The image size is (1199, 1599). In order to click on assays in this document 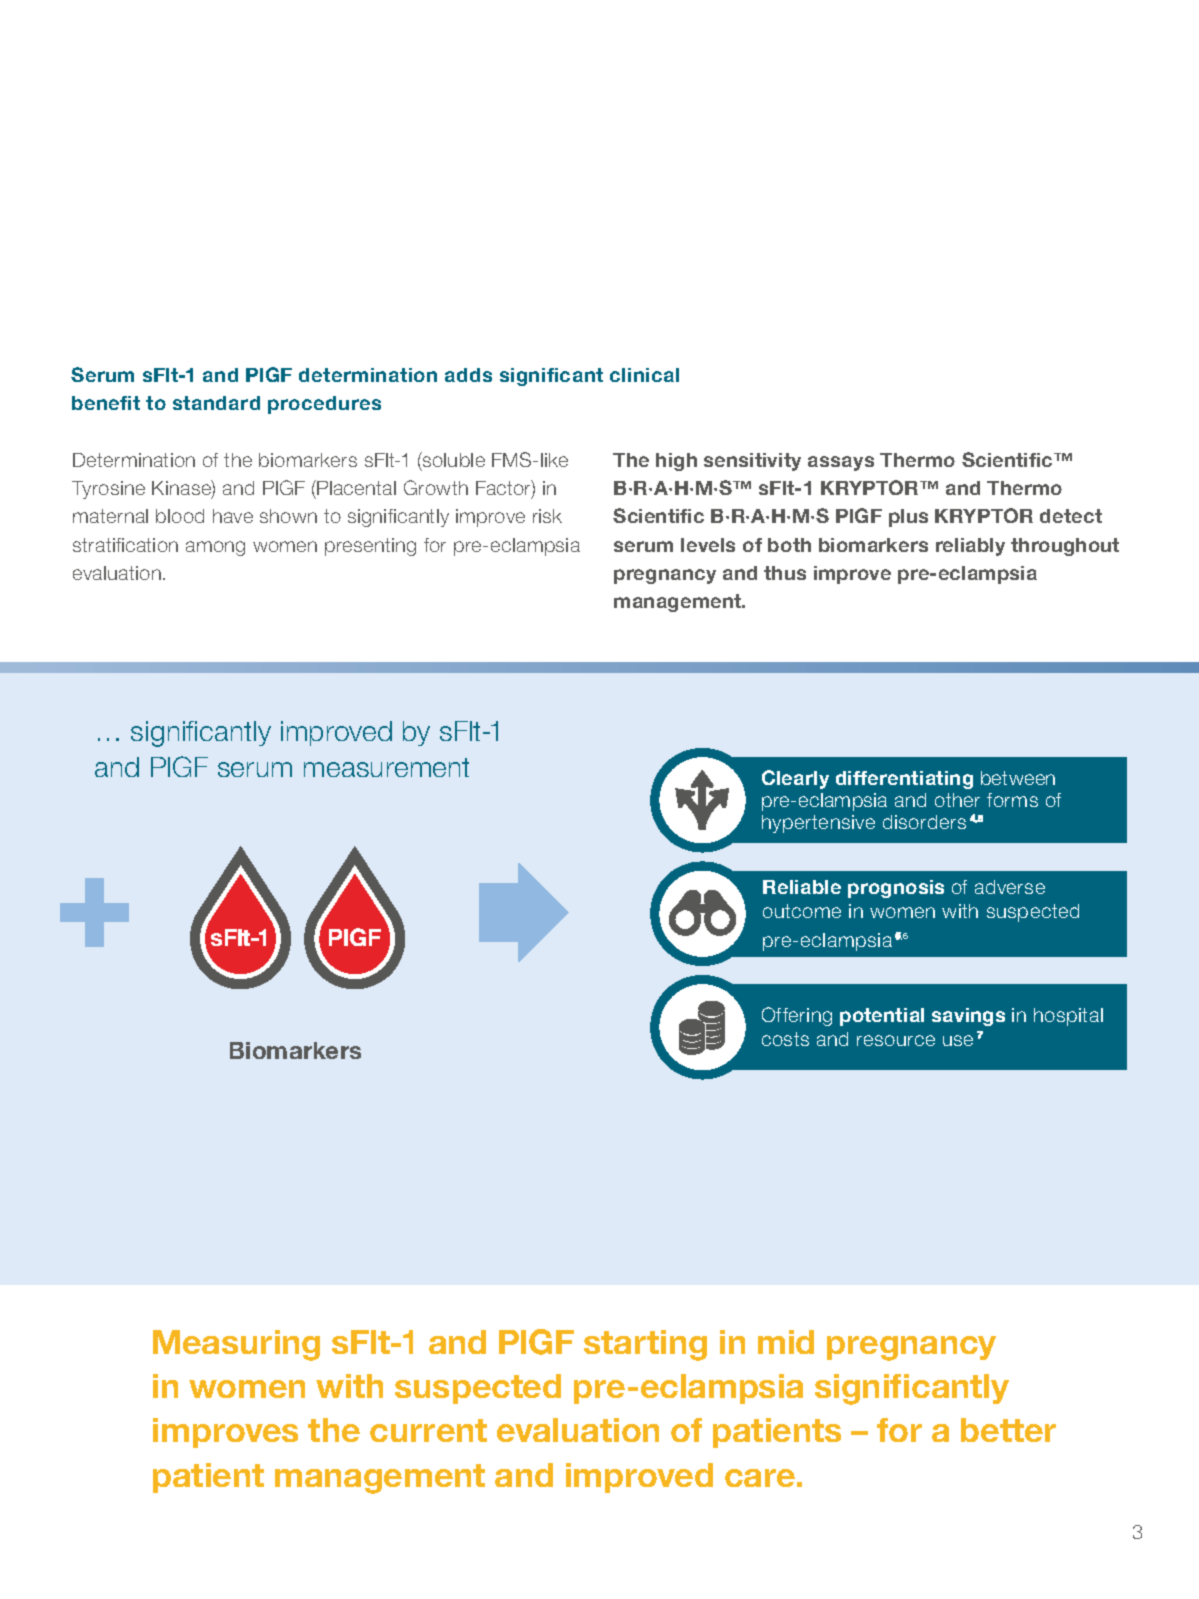, I will do `click(841, 463)`.
